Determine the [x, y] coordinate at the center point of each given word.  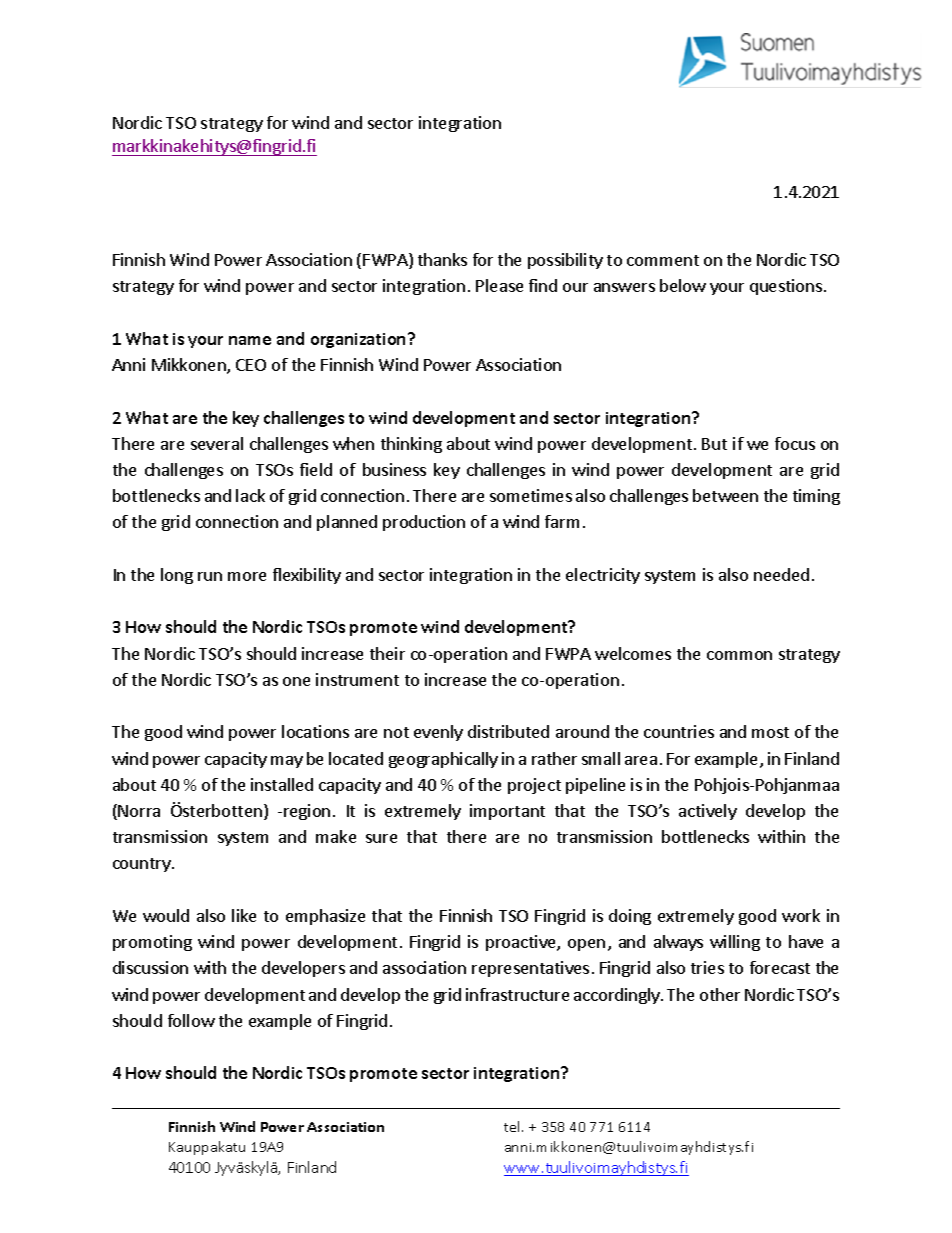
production [424, 523]
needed [781, 574]
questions [787, 287]
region [307, 812]
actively [708, 812]
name [250, 340]
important [507, 812]
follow [191, 1020]
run [210, 576]
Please [499, 285]
